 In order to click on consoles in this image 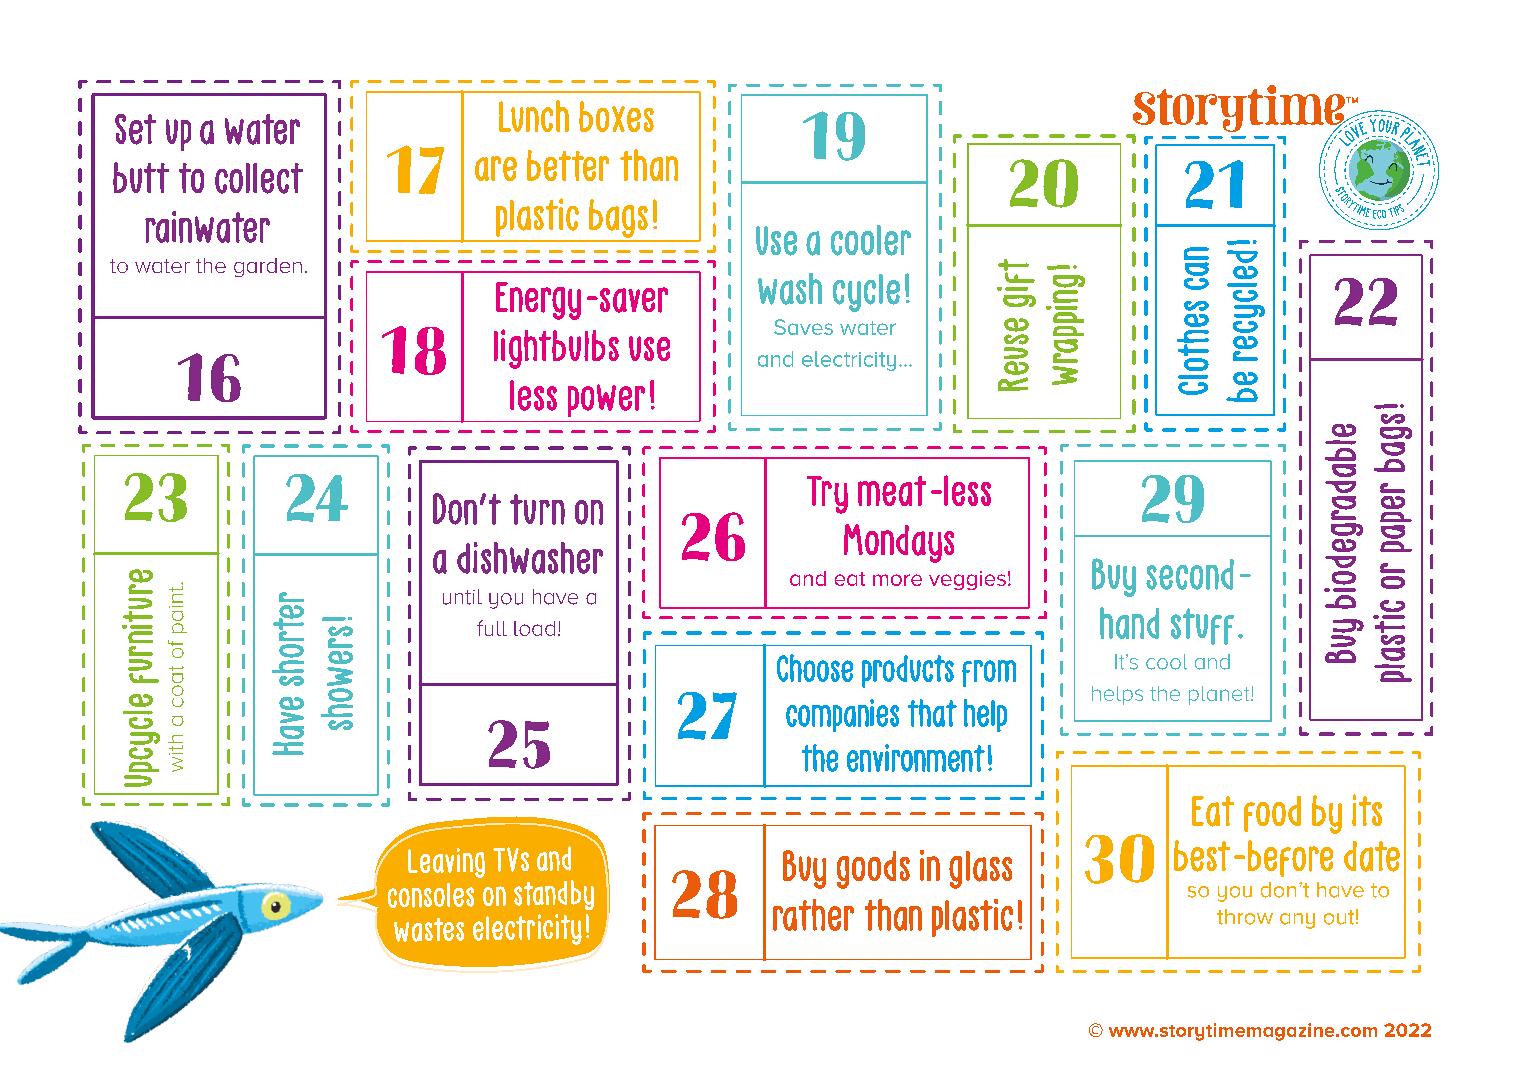, I will do `click(431, 895)`.
